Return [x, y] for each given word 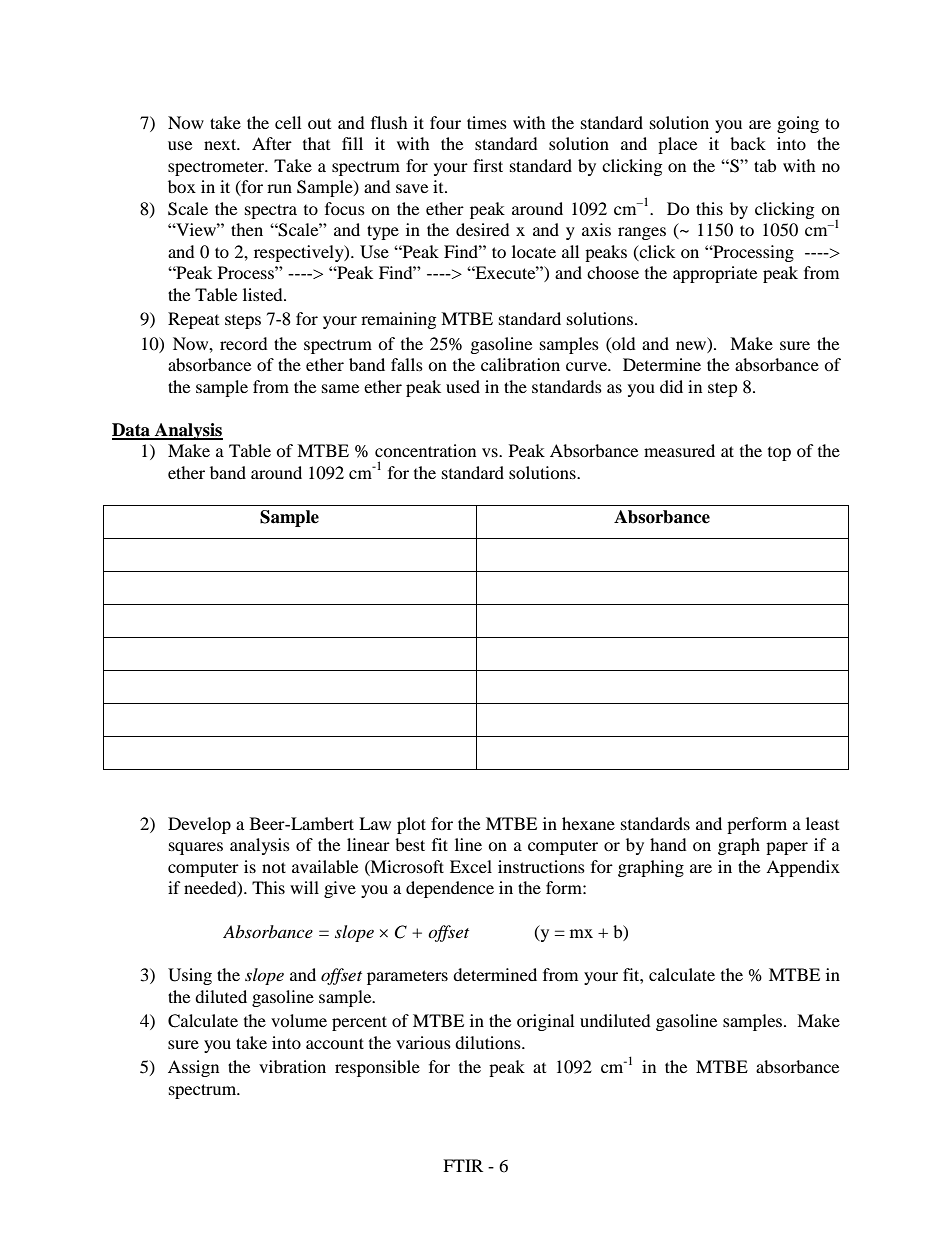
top [779, 454]
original [545, 1022]
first [488, 165]
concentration [425, 450]
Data [132, 431]
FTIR [463, 1165]
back [748, 143]
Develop [199, 825]
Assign [193, 1068]
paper [787, 848]
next [221, 144]
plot [411, 825]
